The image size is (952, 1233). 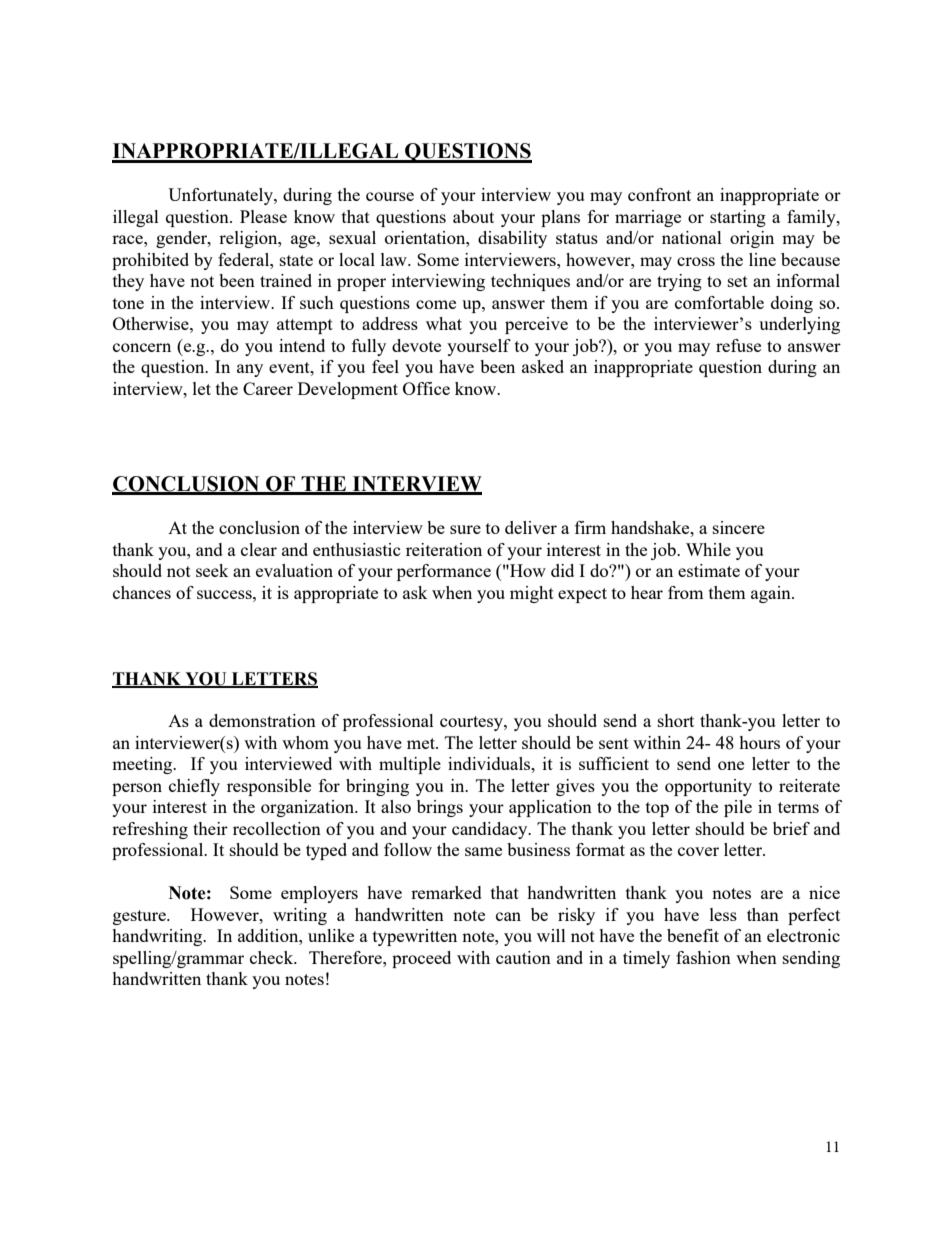 I want to click on any, so click(x=250, y=370).
